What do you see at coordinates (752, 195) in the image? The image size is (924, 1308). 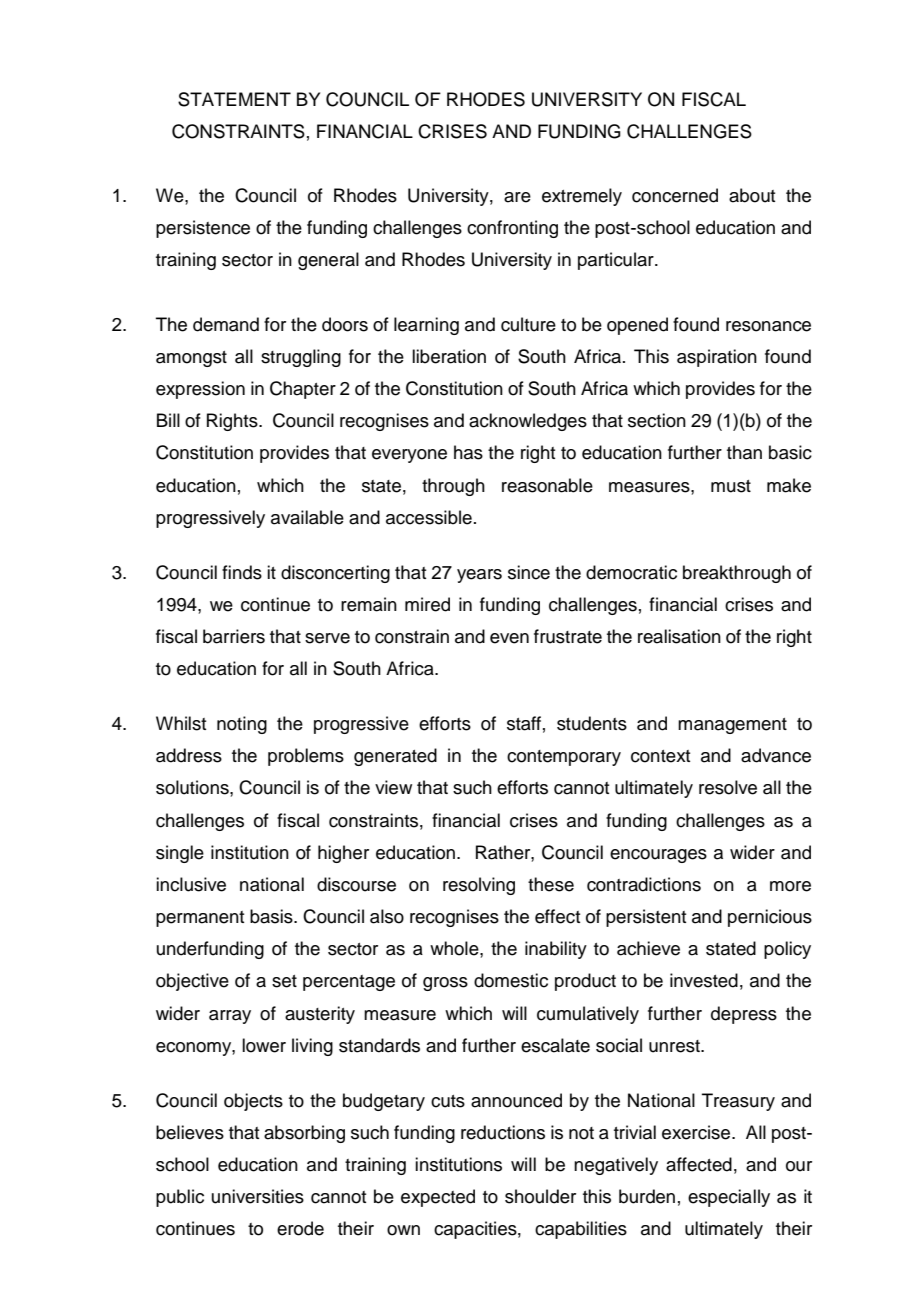 I see `about` at bounding box center [752, 195].
